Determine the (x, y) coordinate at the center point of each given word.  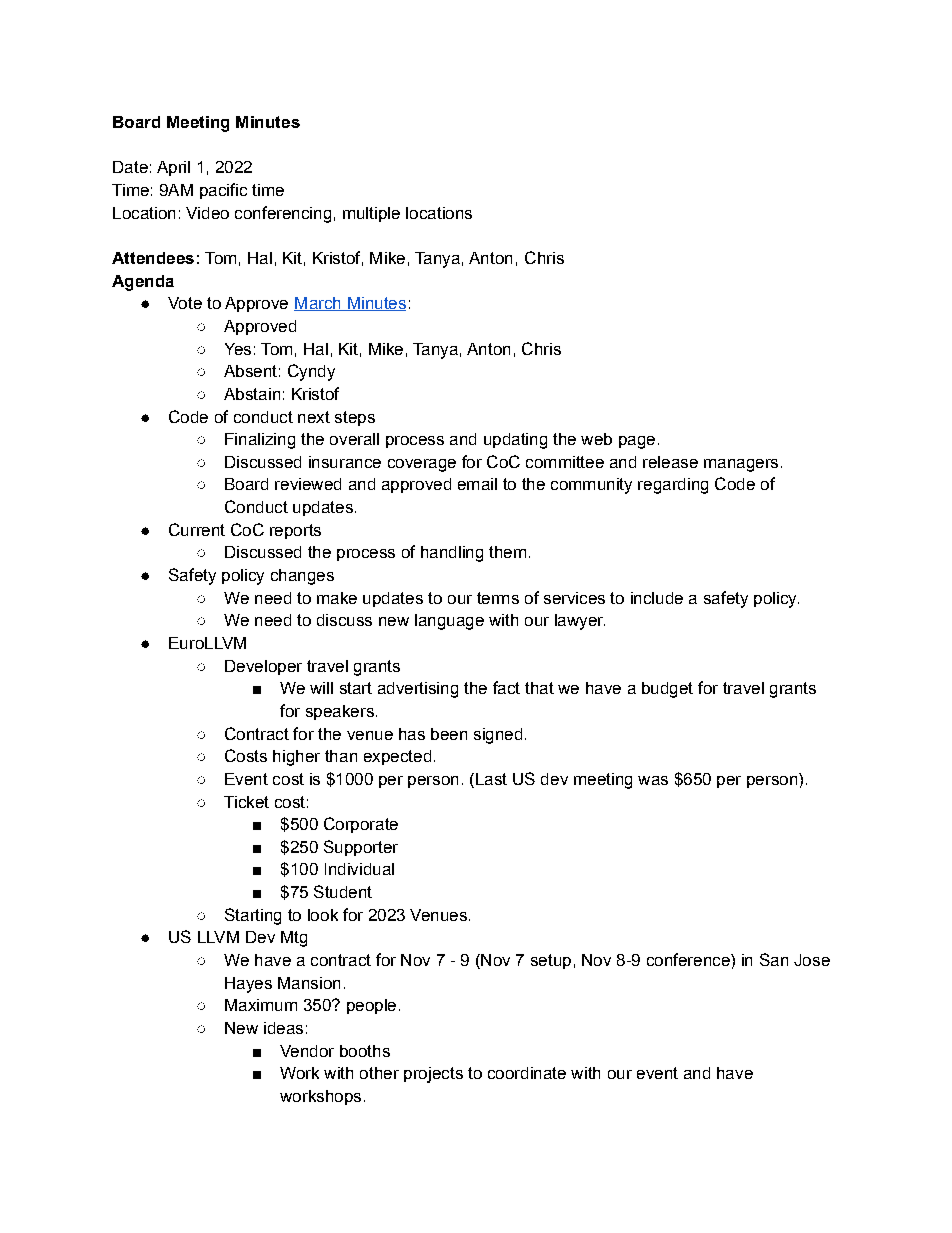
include (657, 598)
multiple (371, 214)
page (637, 442)
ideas (283, 1028)
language (449, 622)
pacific (223, 191)
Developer (263, 667)
